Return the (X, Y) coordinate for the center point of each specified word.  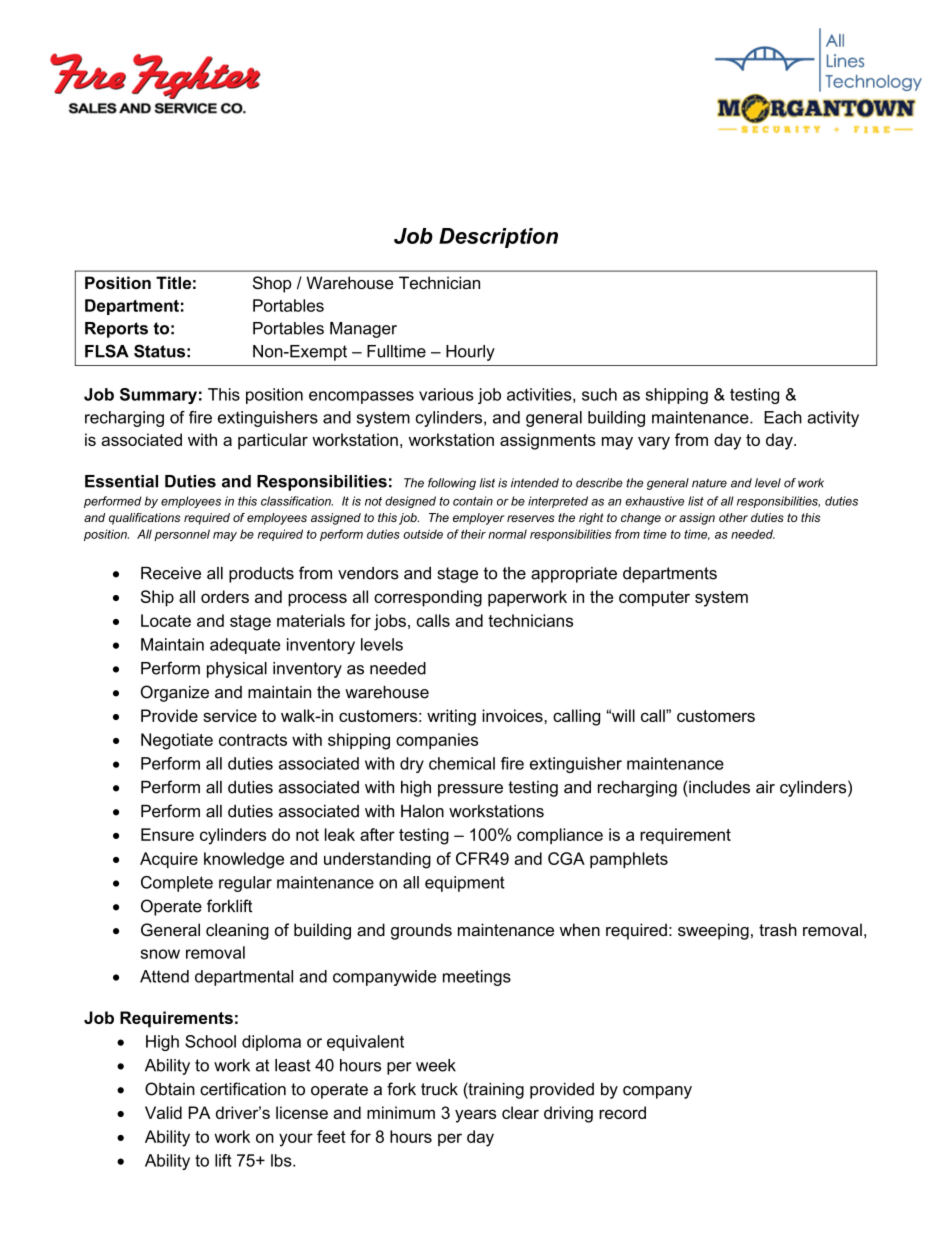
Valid (163, 1112)
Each (783, 417)
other (733, 517)
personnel (182, 535)
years (475, 1116)
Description (498, 238)
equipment (465, 884)
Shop (272, 284)
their (473, 534)
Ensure (167, 834)
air (765, 787)
